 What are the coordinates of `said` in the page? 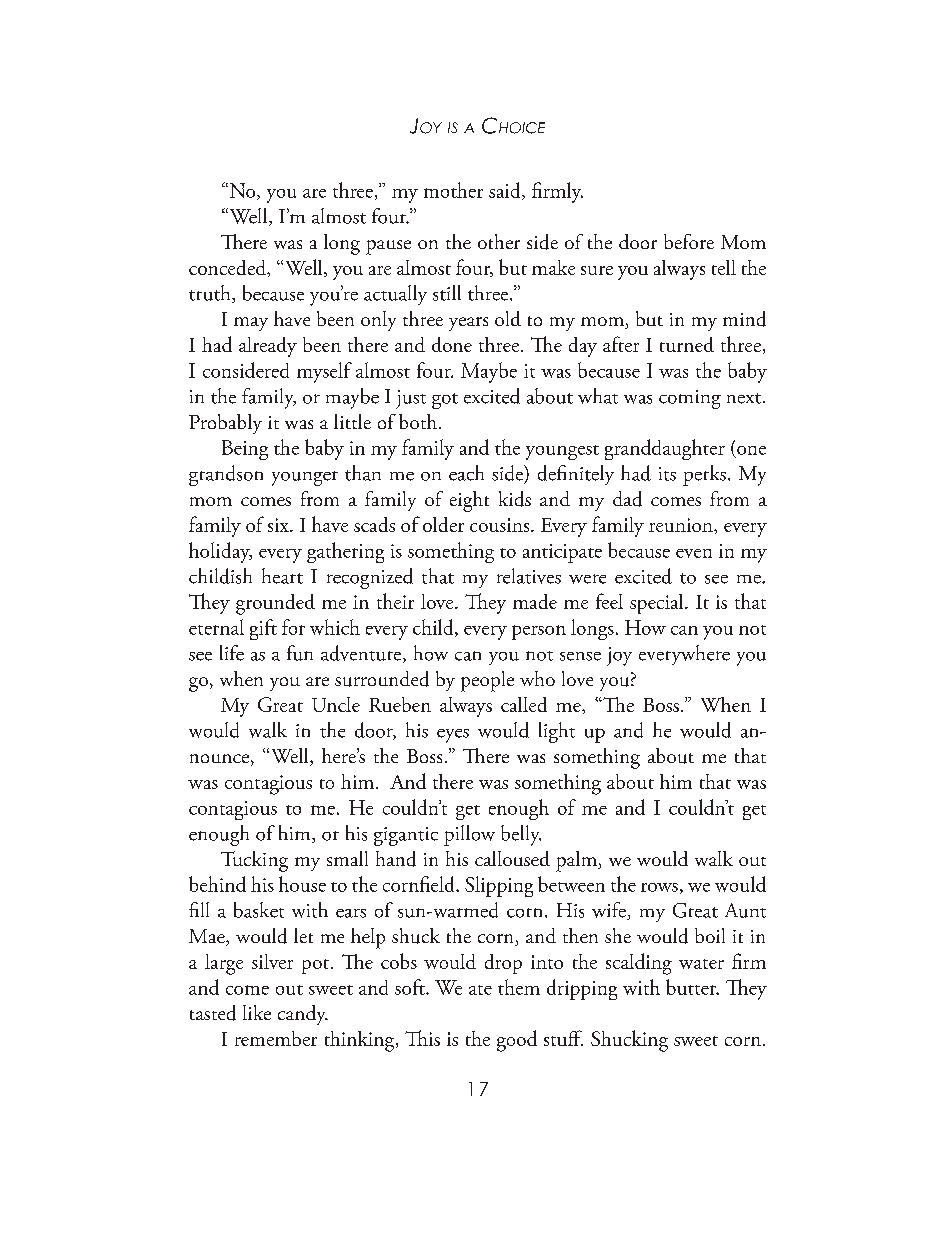 It's located at (506, 191).
